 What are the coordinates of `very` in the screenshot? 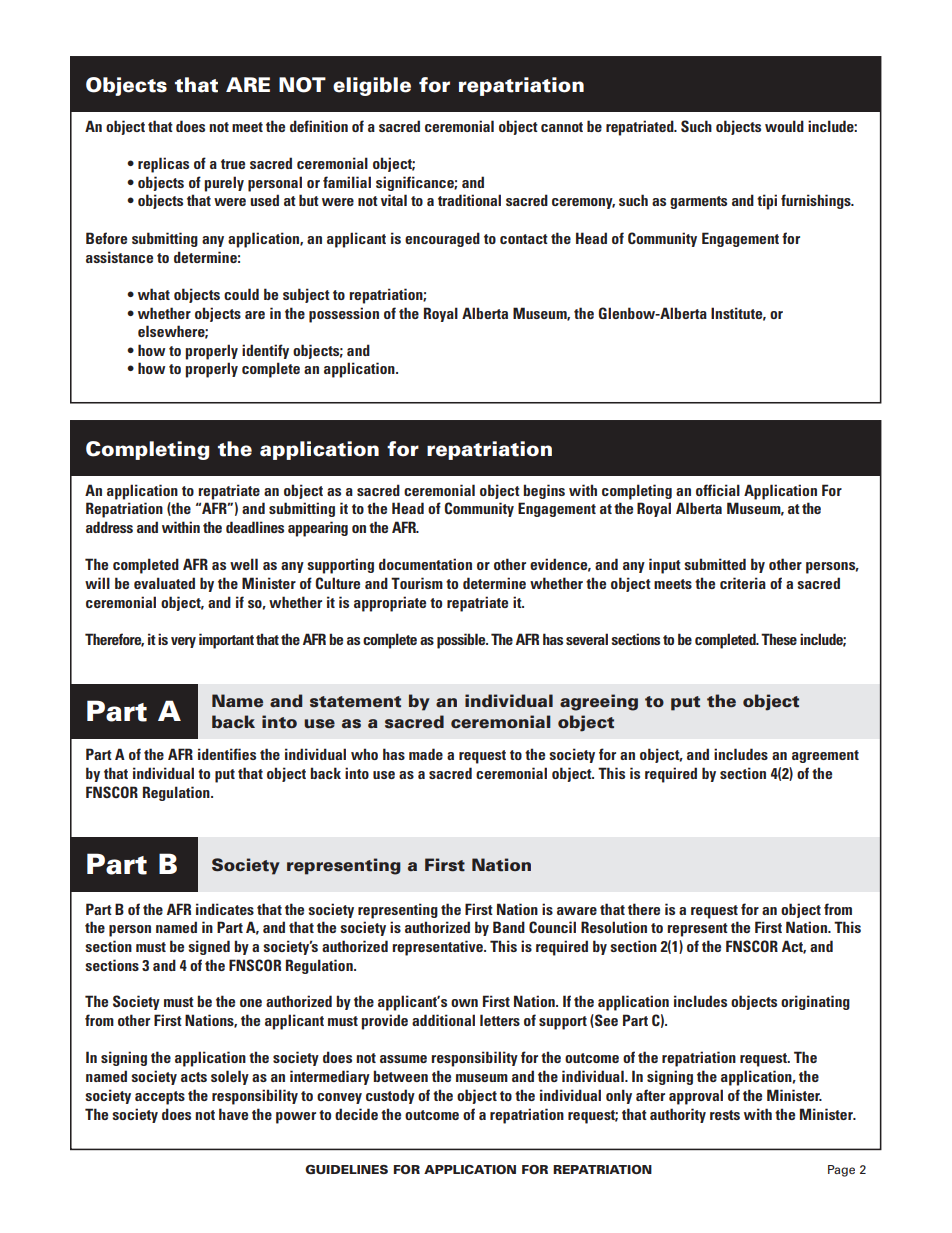 It's located at (183, 642).
